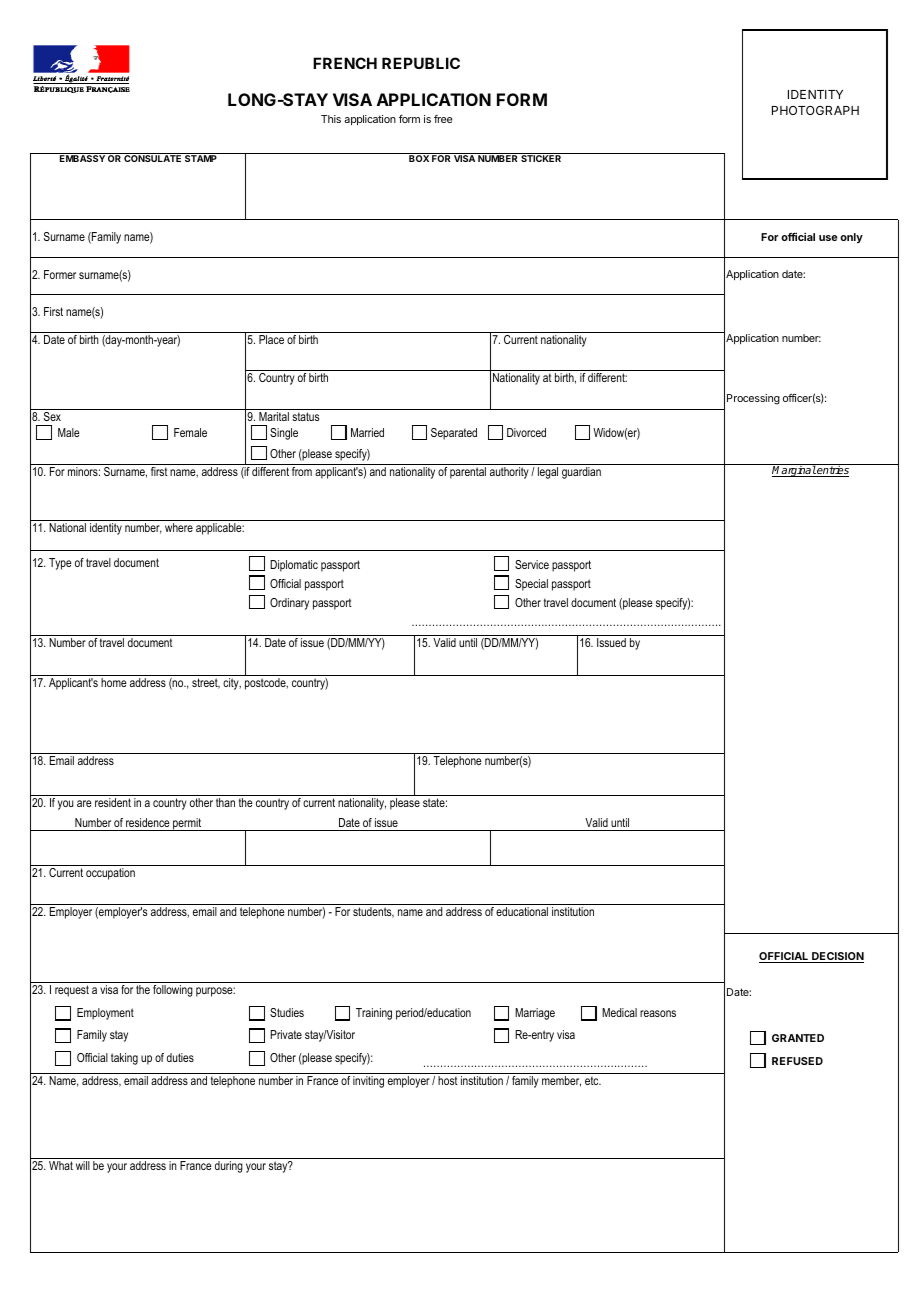 The height and width of the image is (1308, 924). What do you see at coordinates (443, 119) in the image?
I see `free` at bounding box center [443, 119].
